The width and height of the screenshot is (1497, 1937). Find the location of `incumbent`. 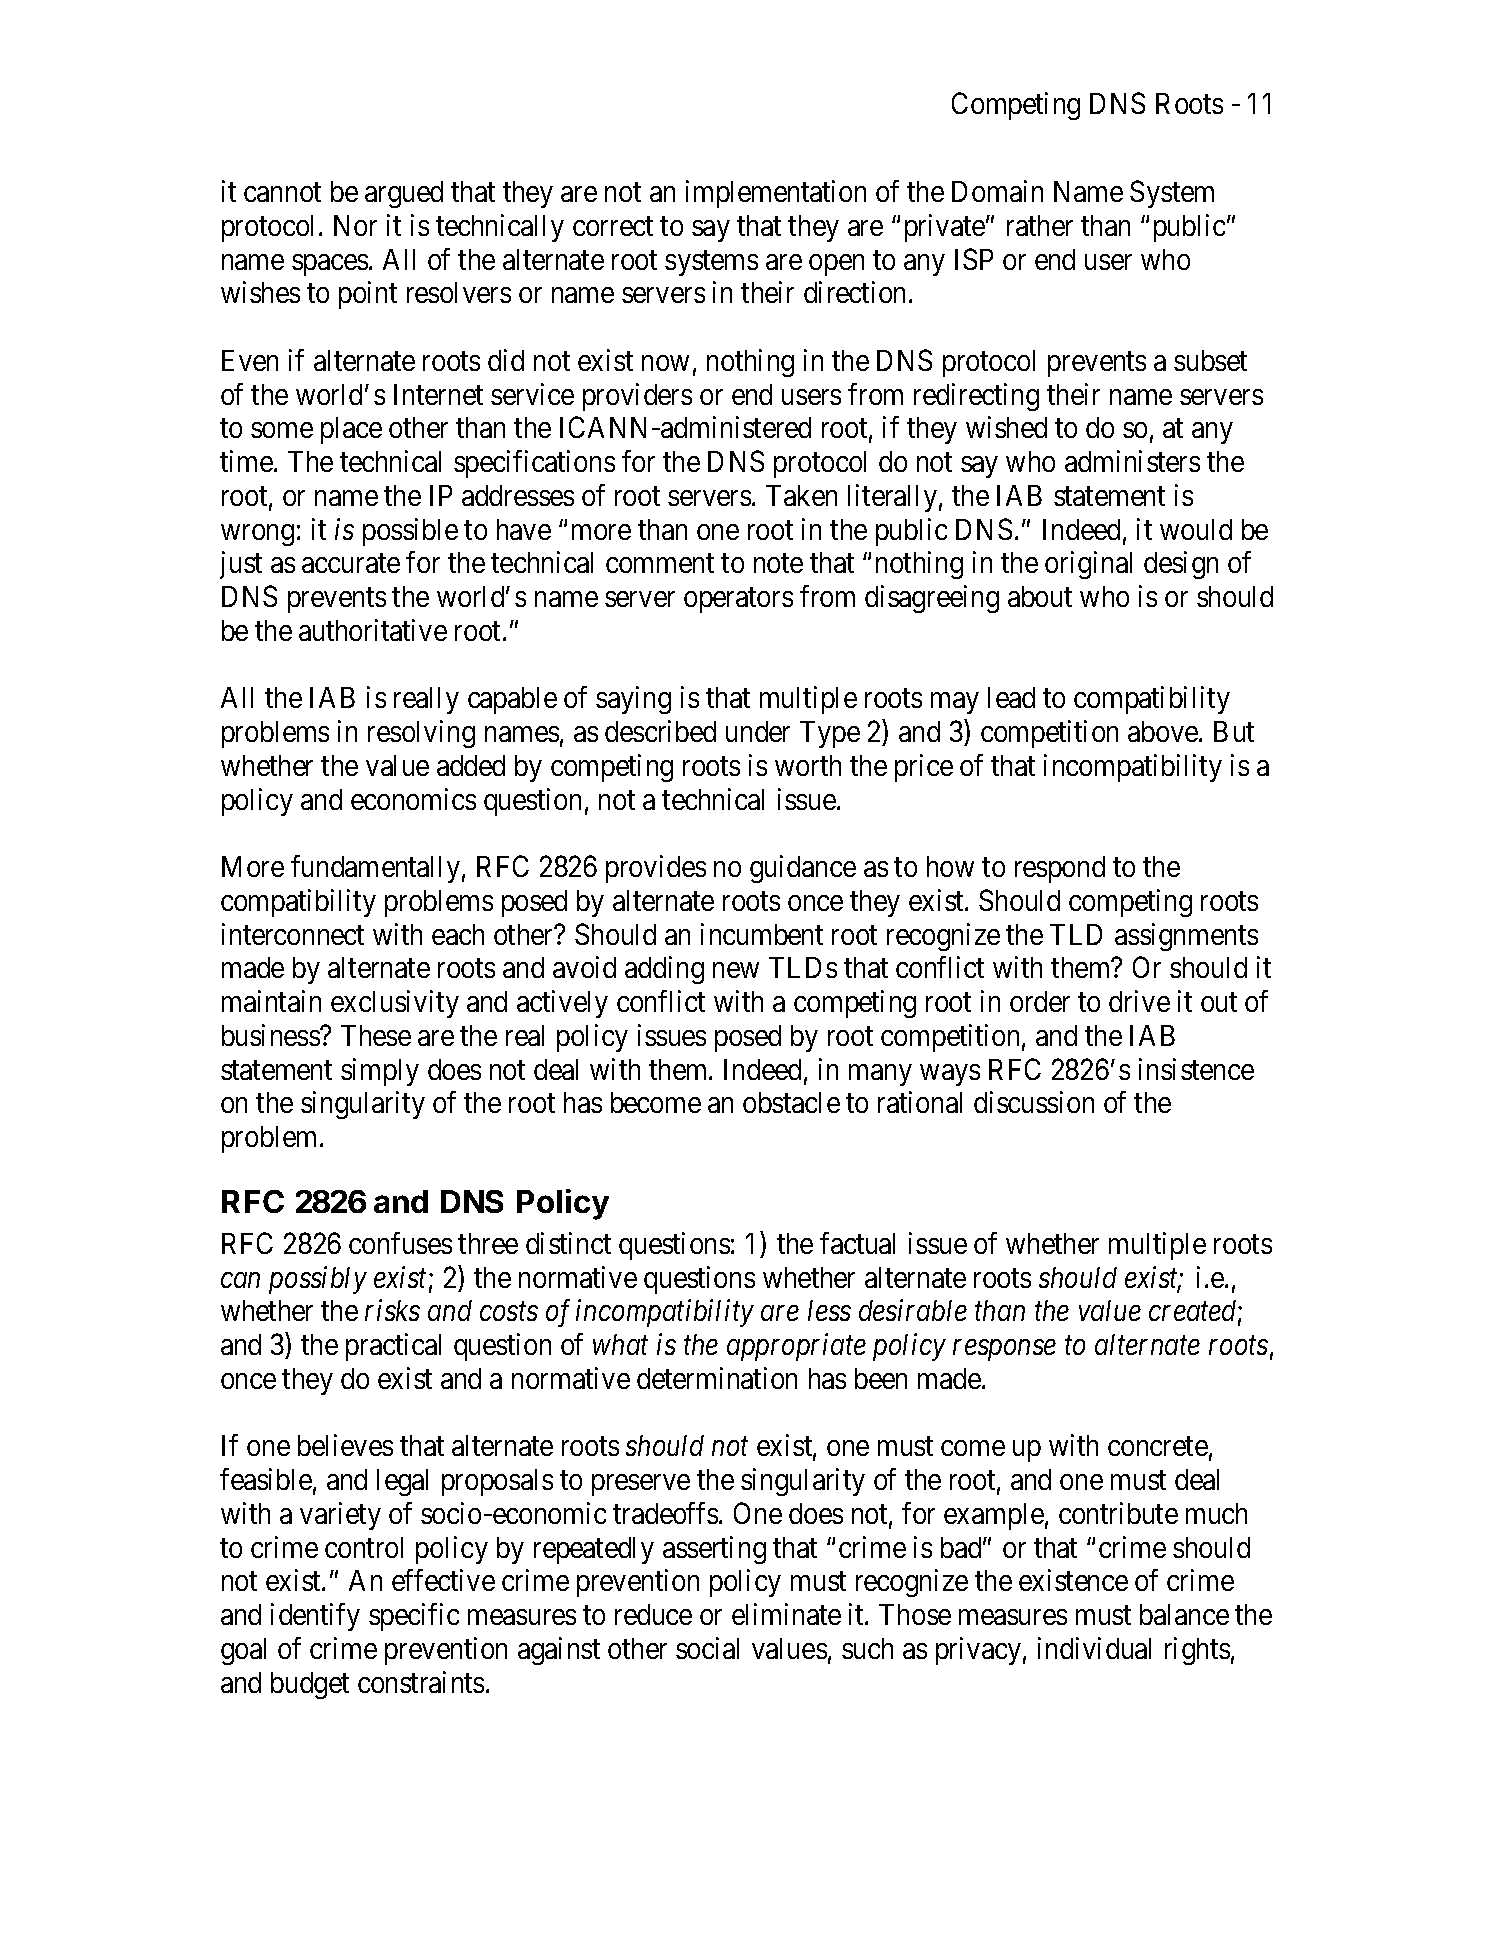

incumbent is located at coordinates (762, 934).
